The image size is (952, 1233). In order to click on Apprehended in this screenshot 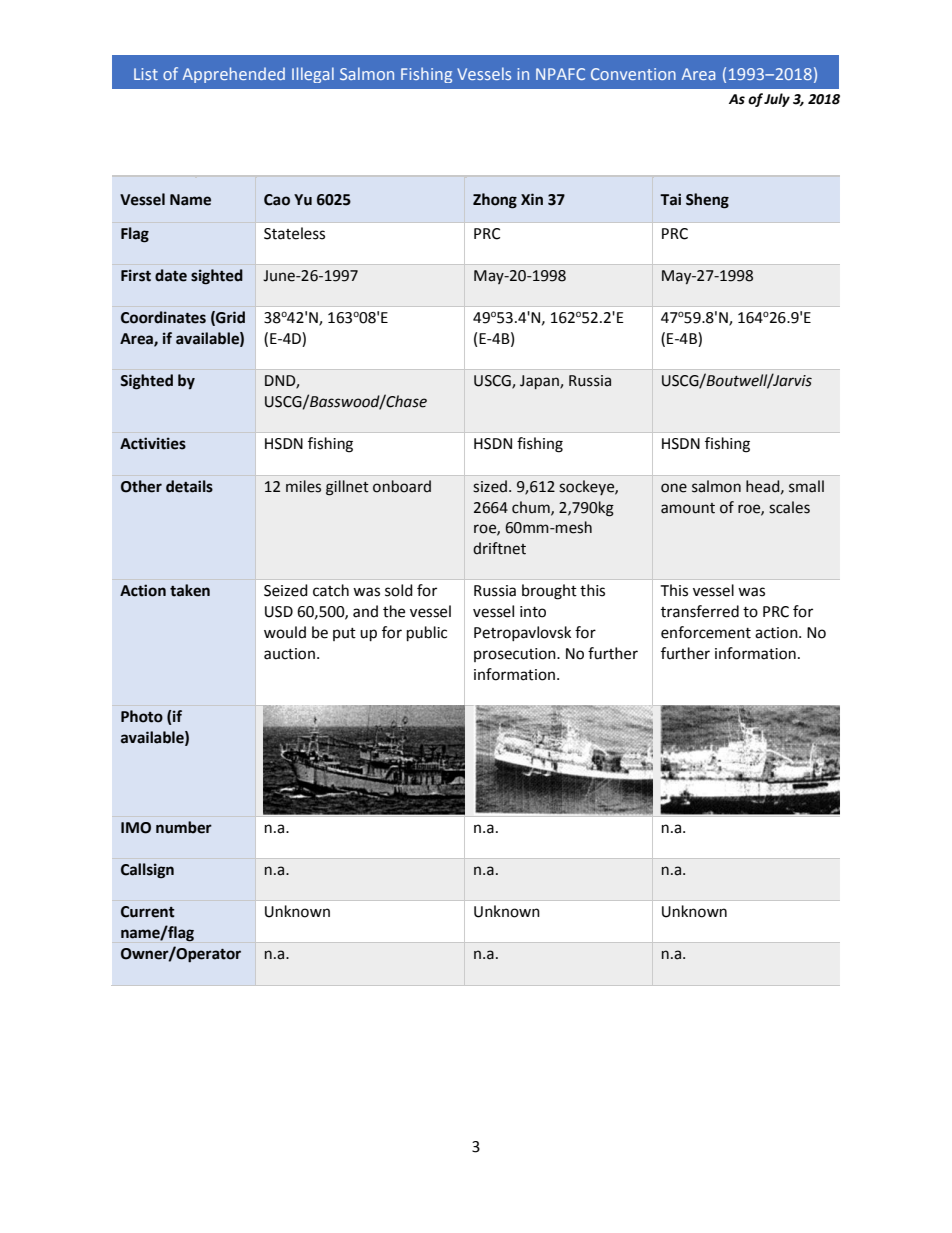, I will do `click(234, 75)`.
